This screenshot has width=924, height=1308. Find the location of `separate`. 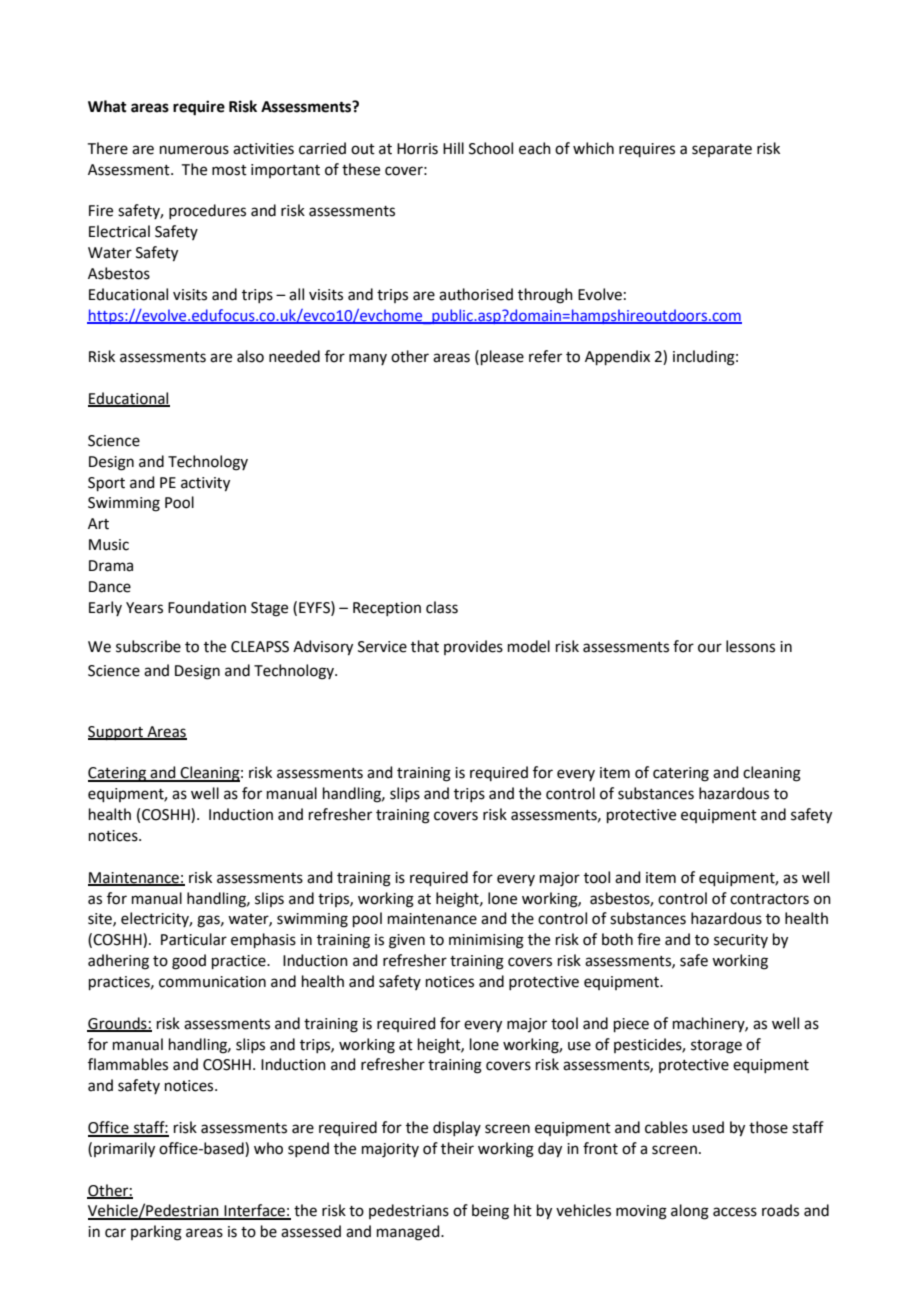

separate is located at coordinates (722, 150).
